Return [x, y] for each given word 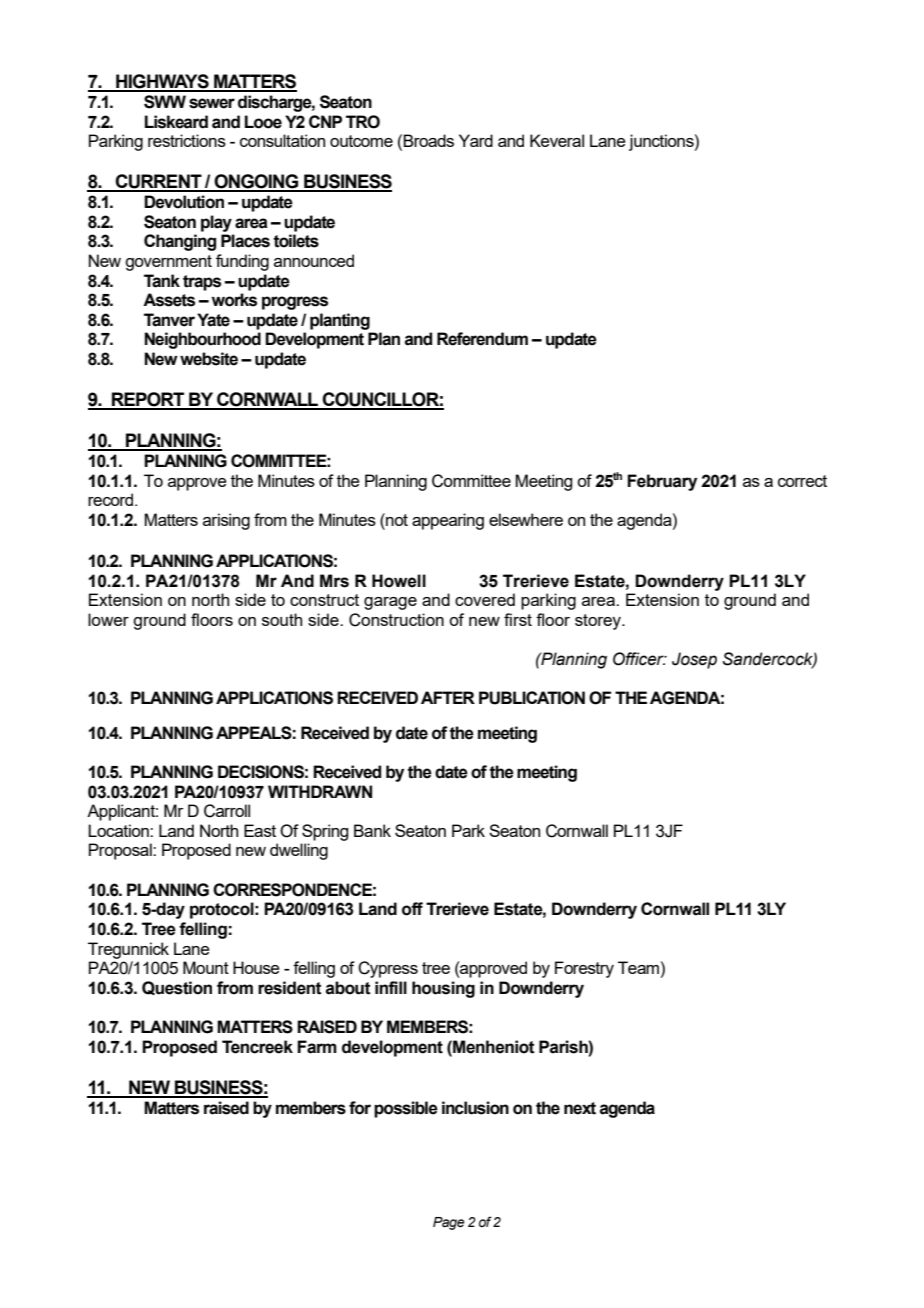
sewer [212, 103]
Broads [428, 140]
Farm [317, 1047]
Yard [476, 140]
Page [449, 1223]
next [580, 1108]
